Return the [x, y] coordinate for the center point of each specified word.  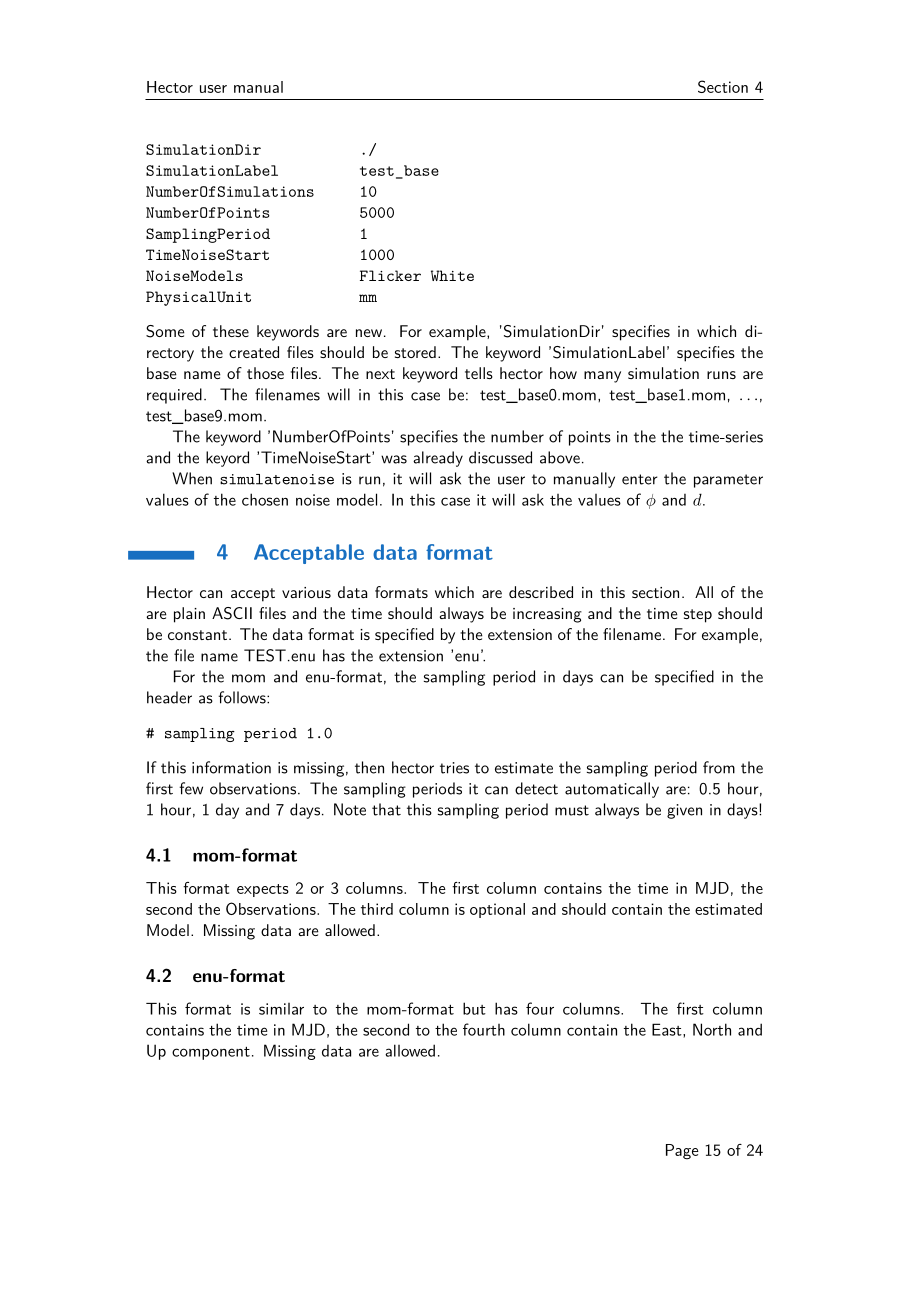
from [719, 767]
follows [243, 697]
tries [454, 768]
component [211, 1053]
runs [721, 375]
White [452, 275]
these [231, 331]
